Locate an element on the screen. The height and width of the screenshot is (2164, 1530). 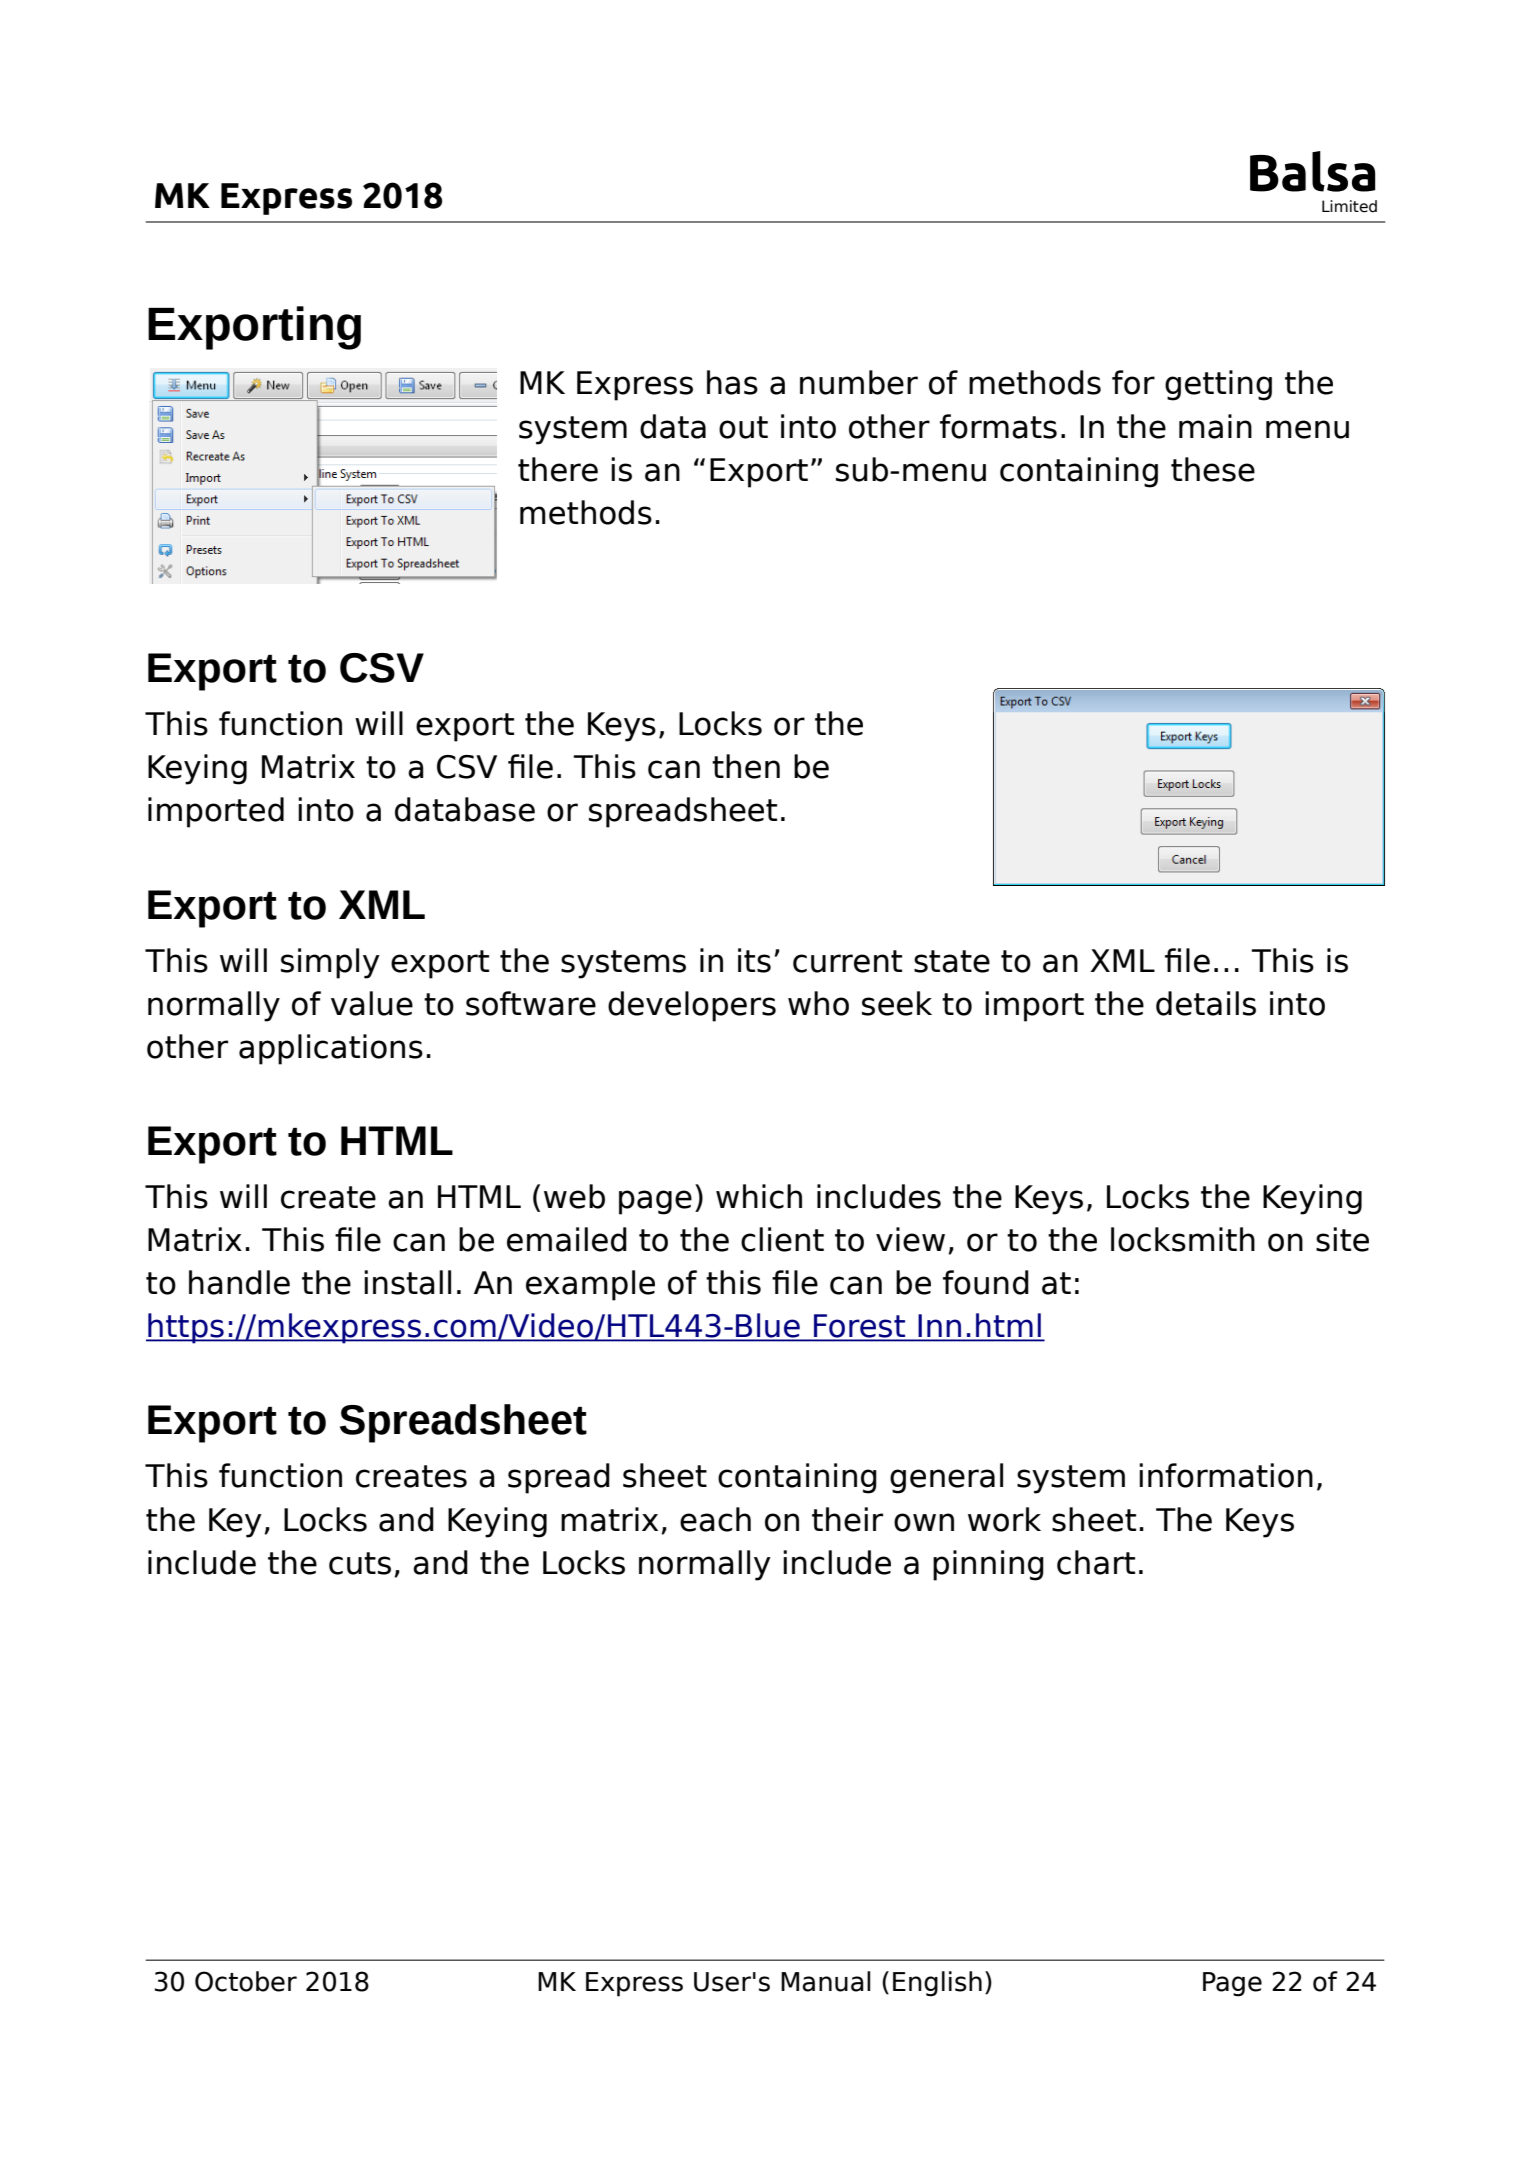
English is located at coordinates (937, 1984).
